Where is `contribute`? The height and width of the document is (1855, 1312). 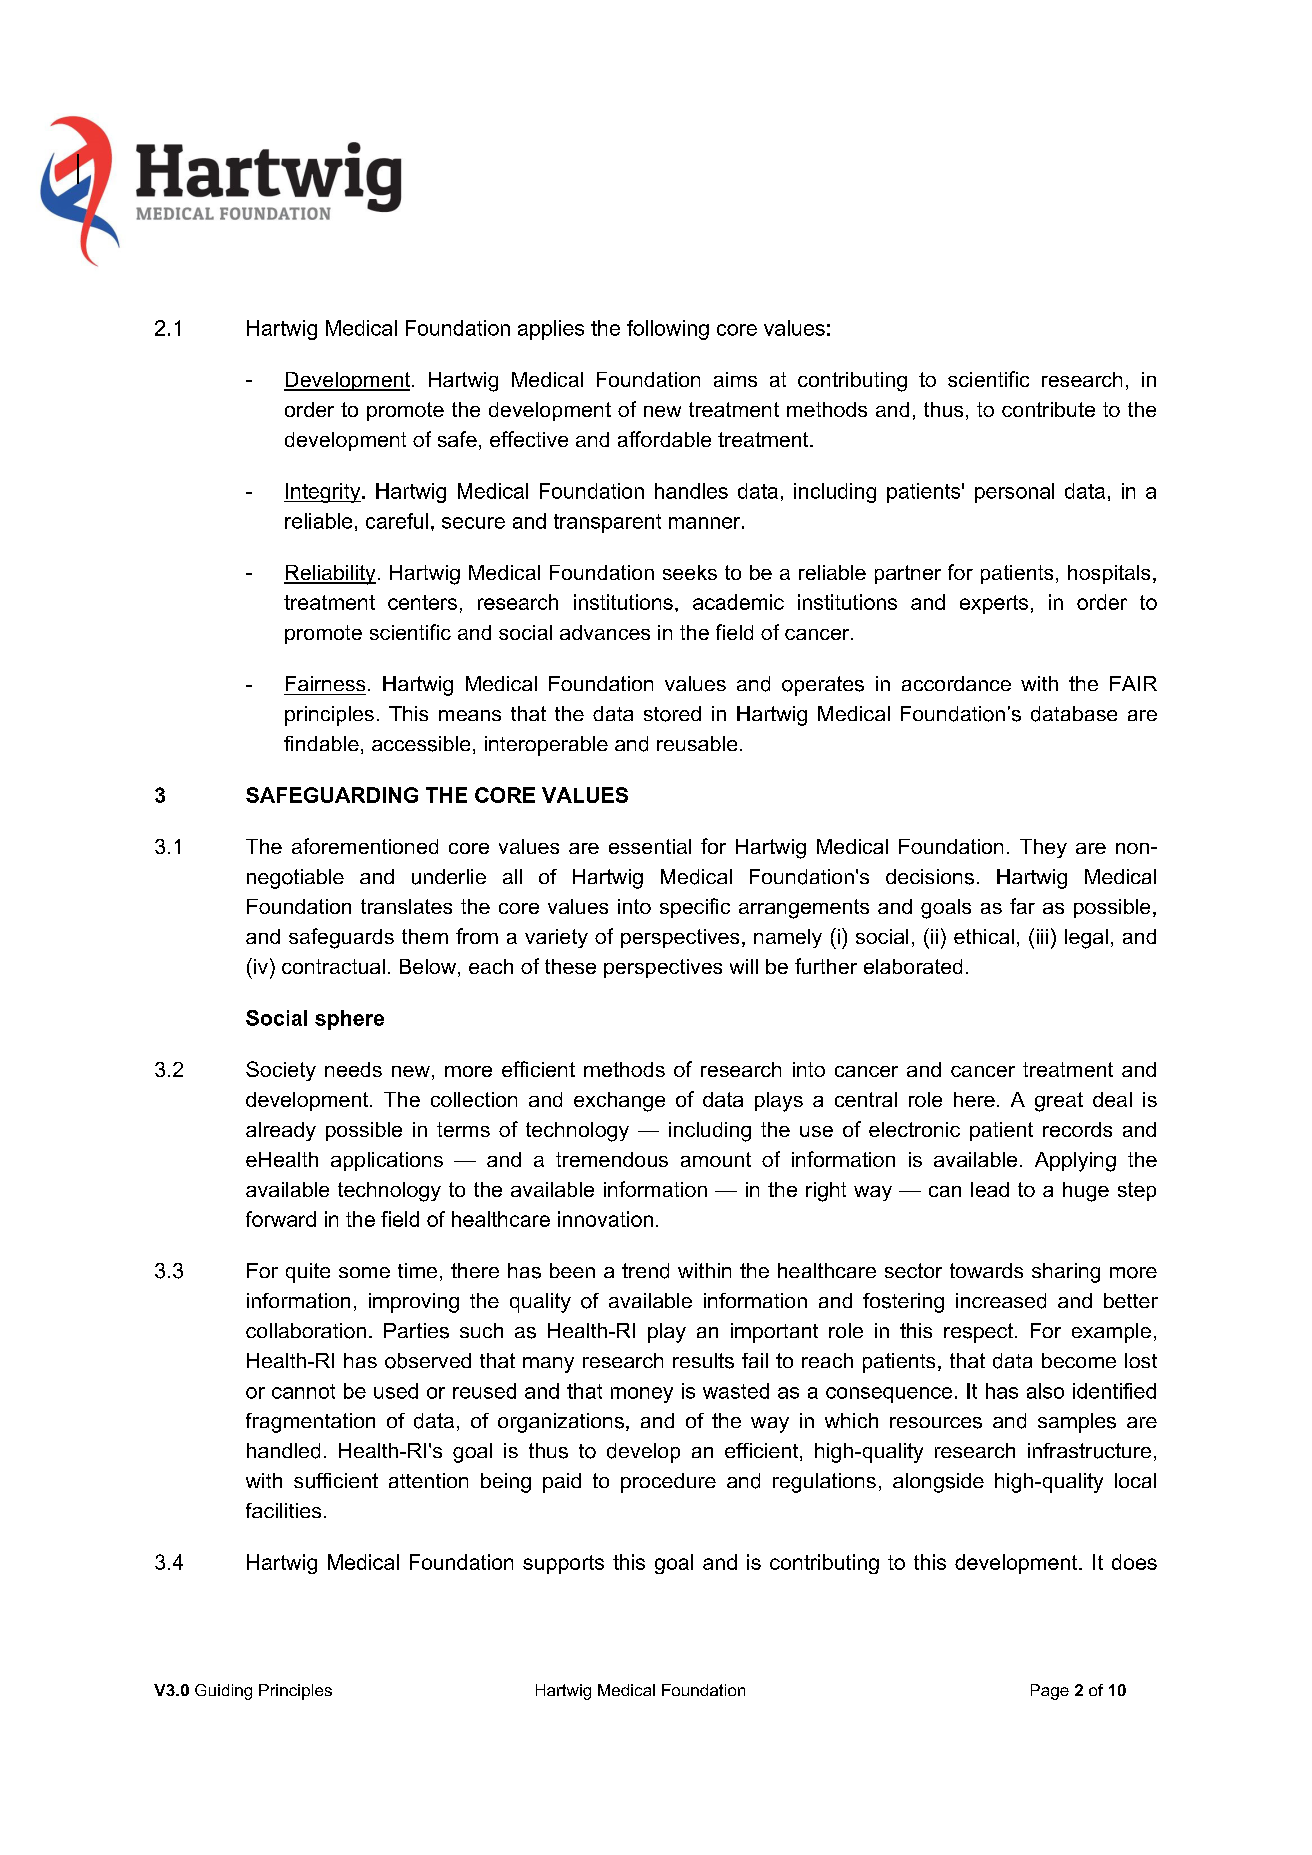 contribute is located at coordinates (1048, 409).
